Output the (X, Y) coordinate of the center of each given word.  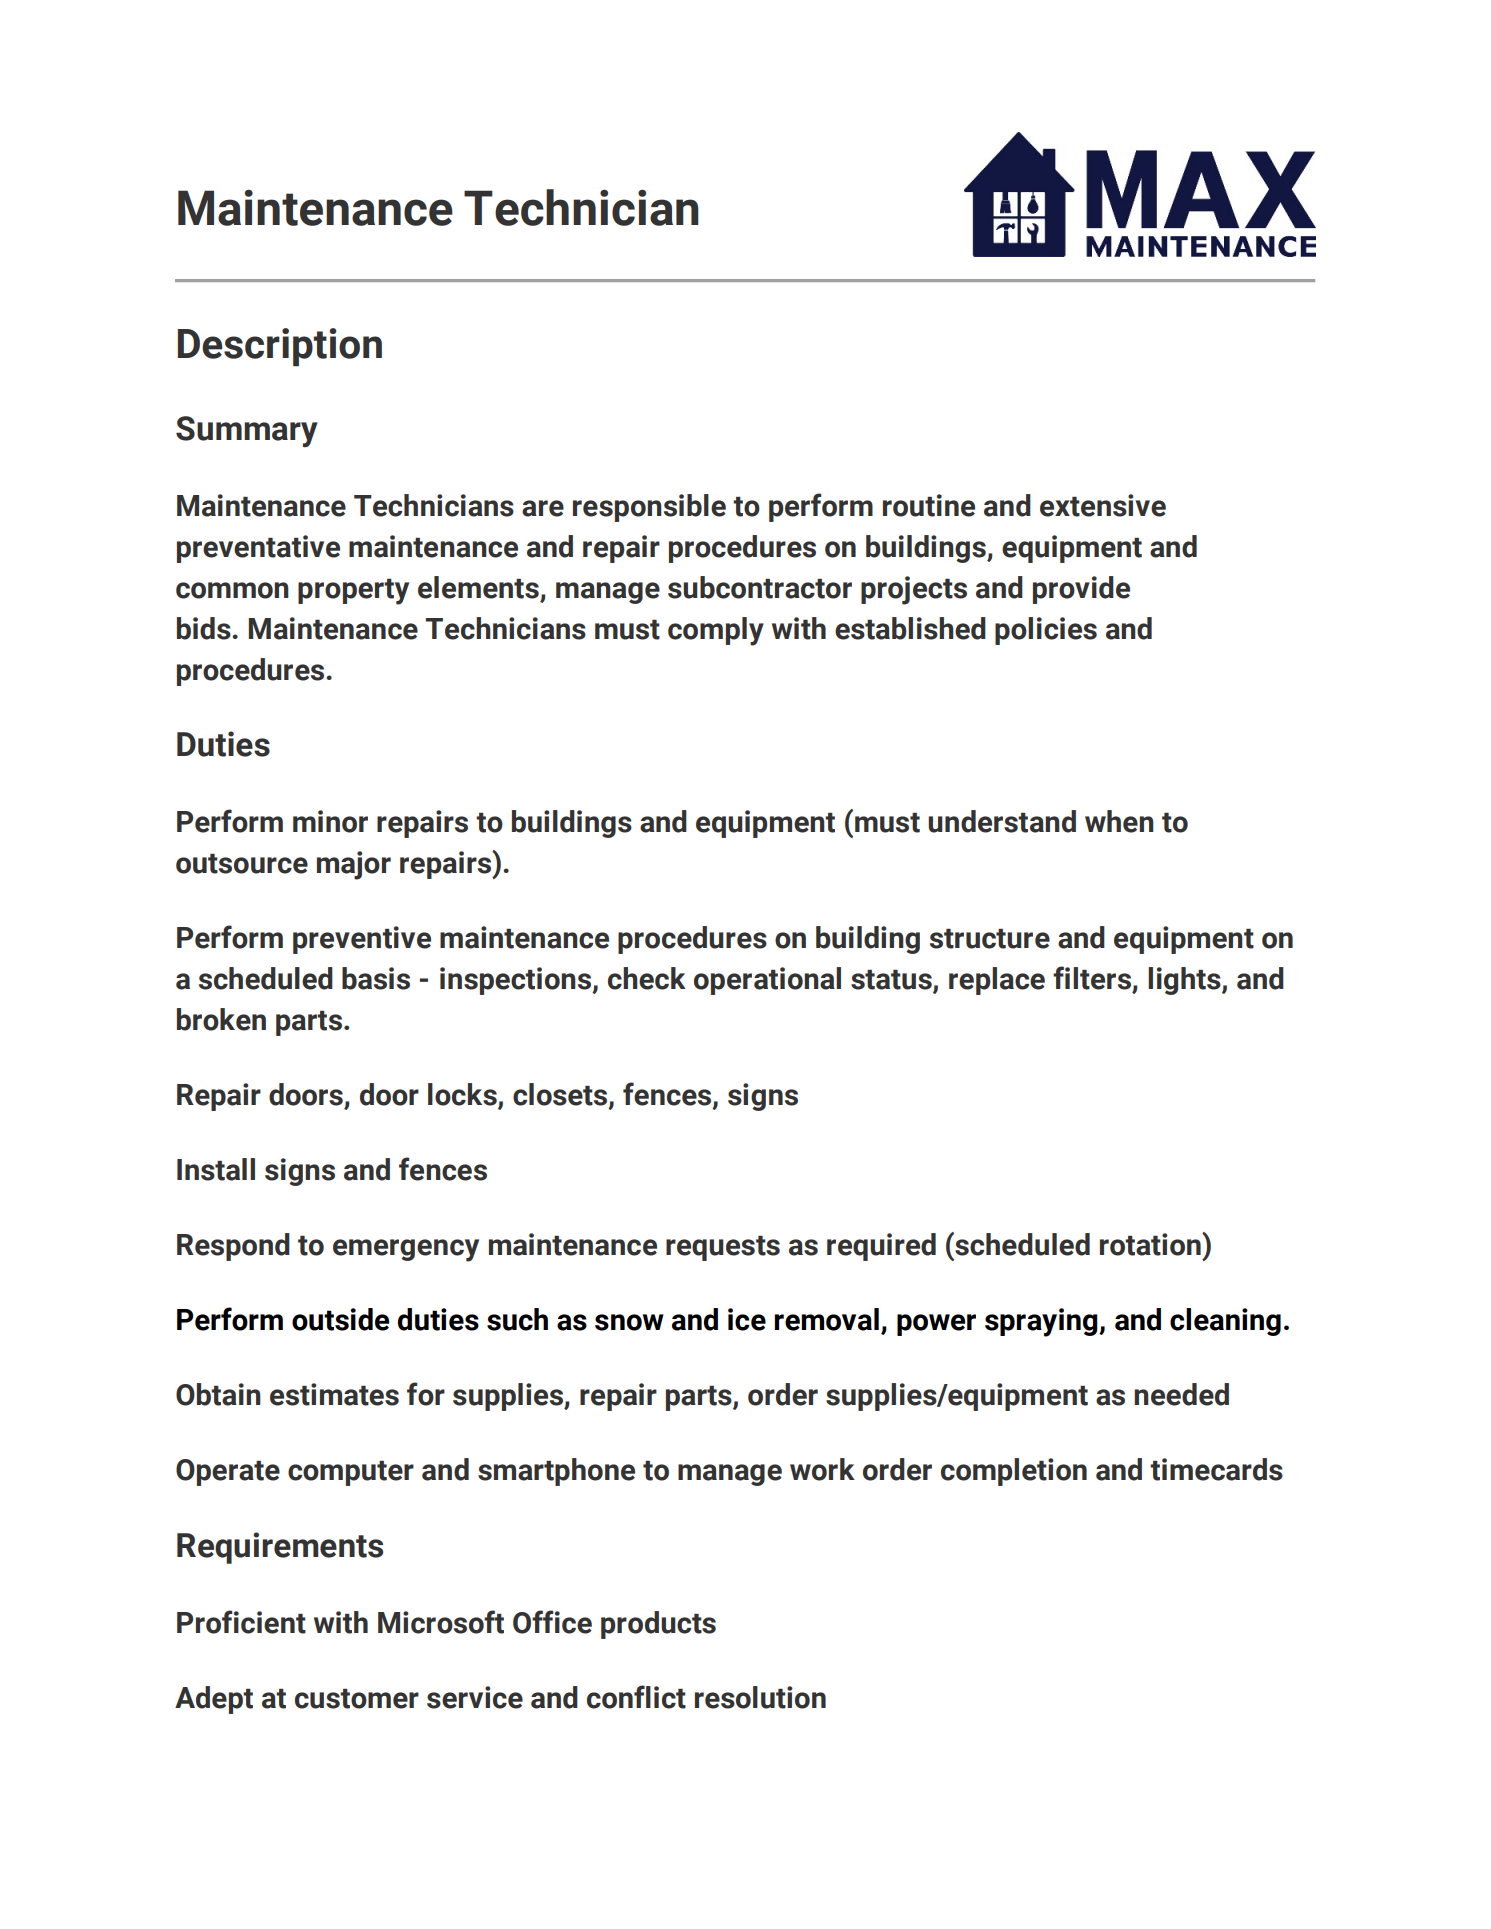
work (822, 1469)
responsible (649, 508)
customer (357, 1699)
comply (716, 631)
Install (216, 1169)
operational (767, 981)
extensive (1103, 505)
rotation (1151, 1244)
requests (723, 1248)
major (354, 865)
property (353, 592)
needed (1181, 1394)
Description (280, 347)
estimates (334, 1394)
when (1119, 821)
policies (1046, 631)
